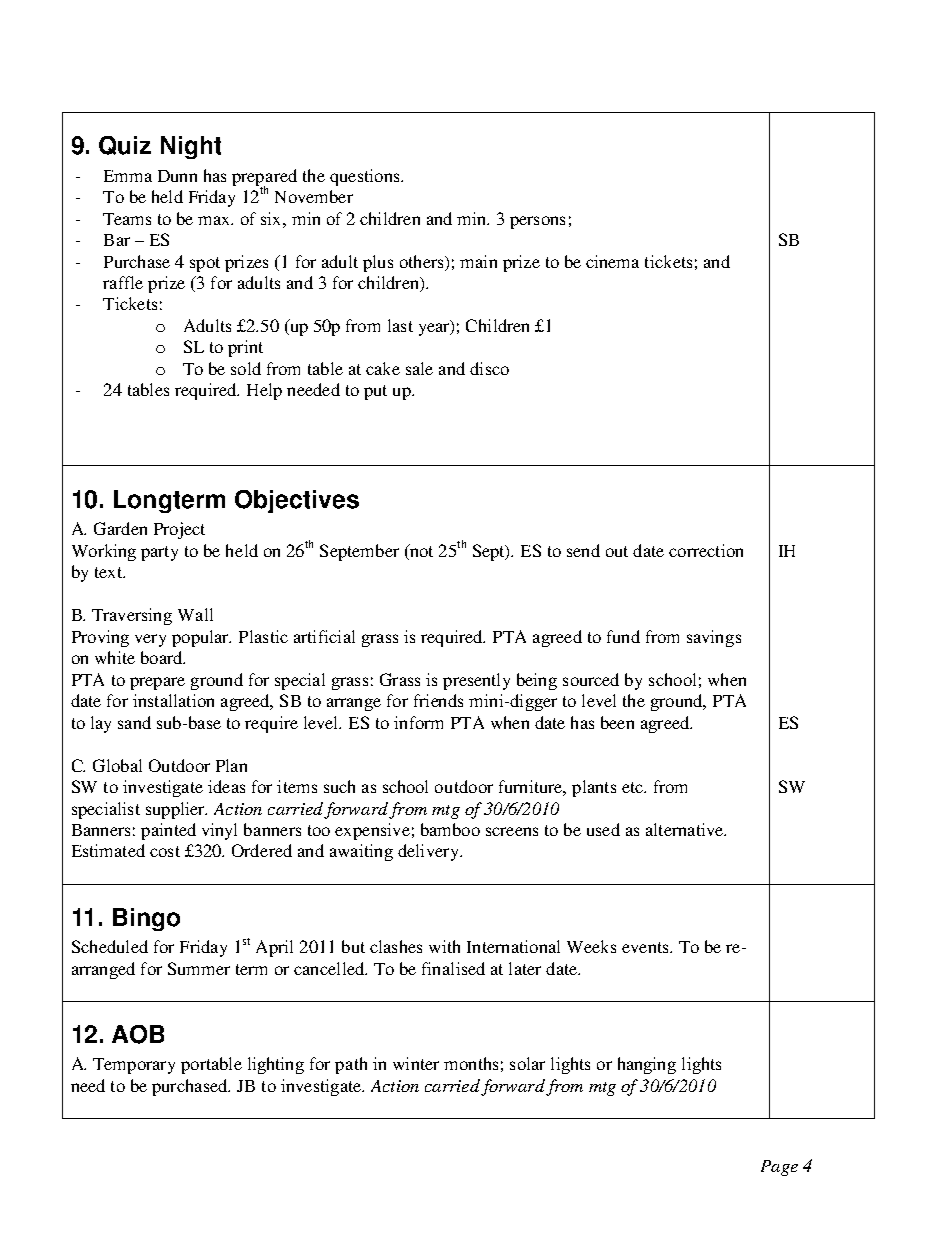 The image size is (952, 1233). What do you see at coordinates (146, 919) in the image?
I see `Bingo` at bounding box center [146, 919].
